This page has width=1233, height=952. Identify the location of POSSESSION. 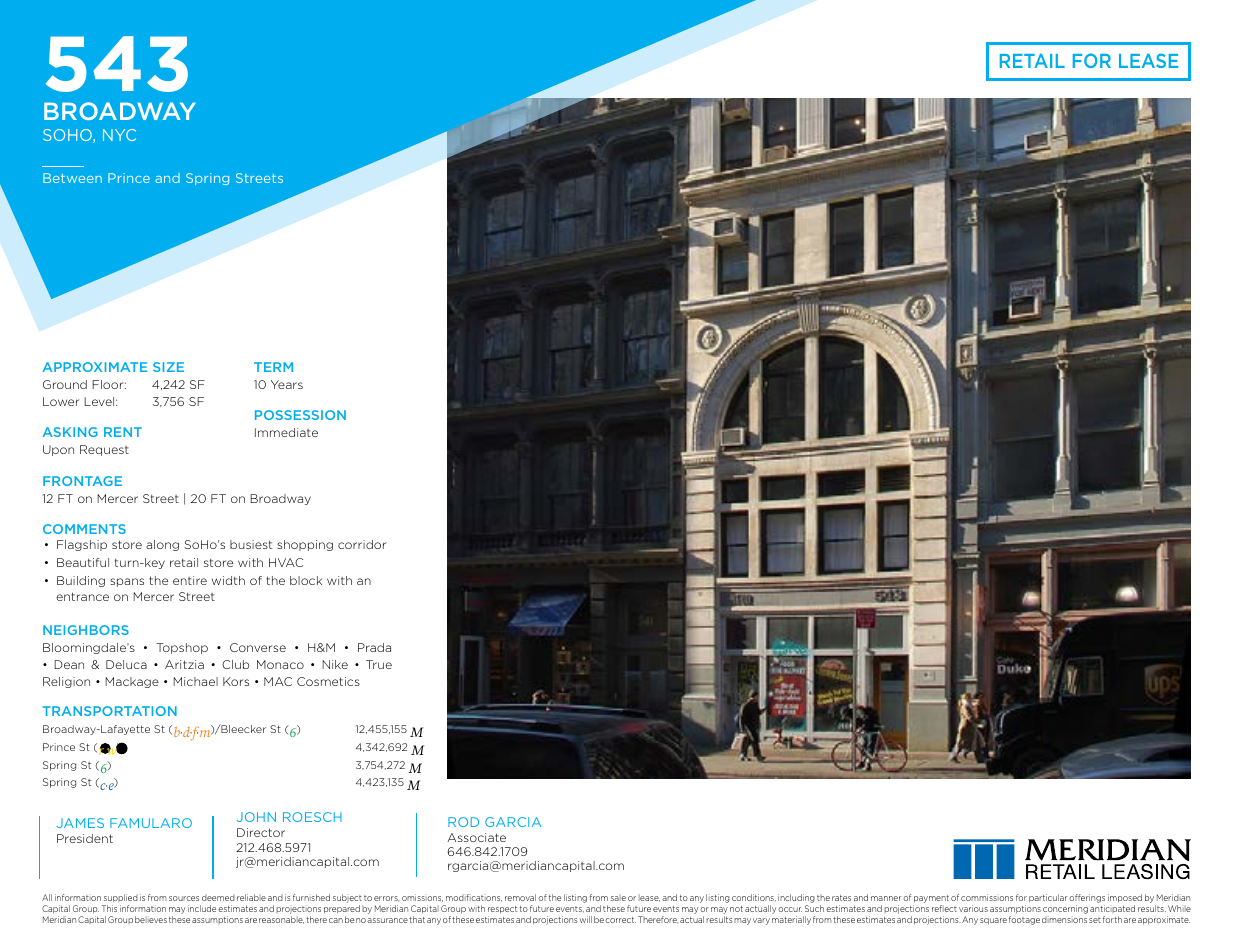
(300, 415).
